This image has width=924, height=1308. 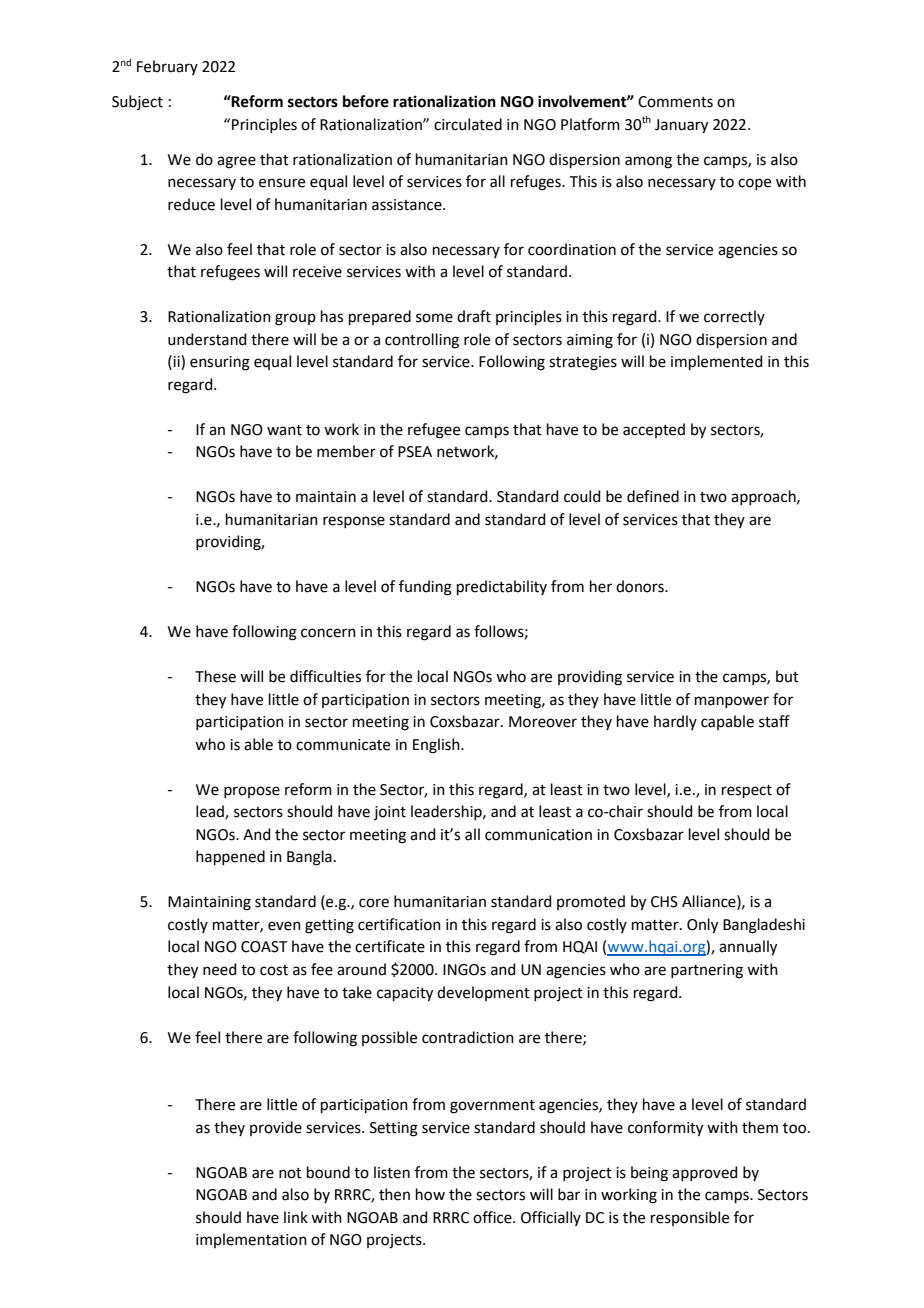 I want to click on February, so click(x=167, y=67).
